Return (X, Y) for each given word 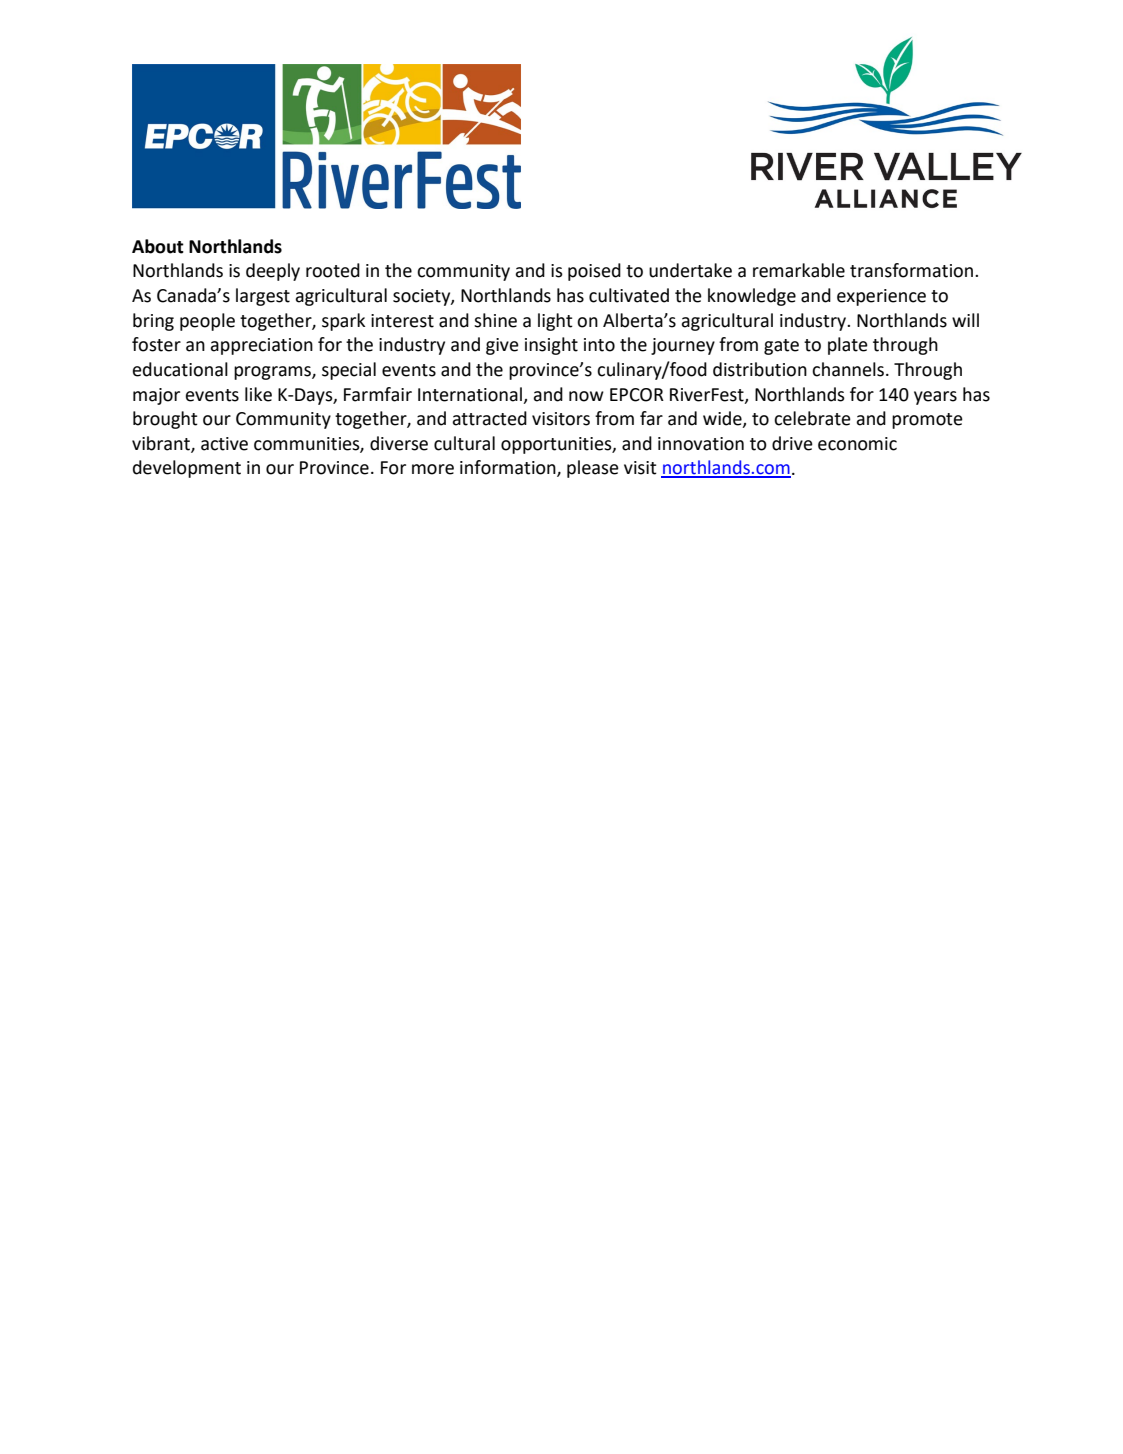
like (258, 394)
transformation (913, 270)
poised (594, 272)
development (187, 469)
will (965, 320)
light (555, 322)
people (207, 322)
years (935, 398)
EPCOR (637, 395)
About (158, 246)
